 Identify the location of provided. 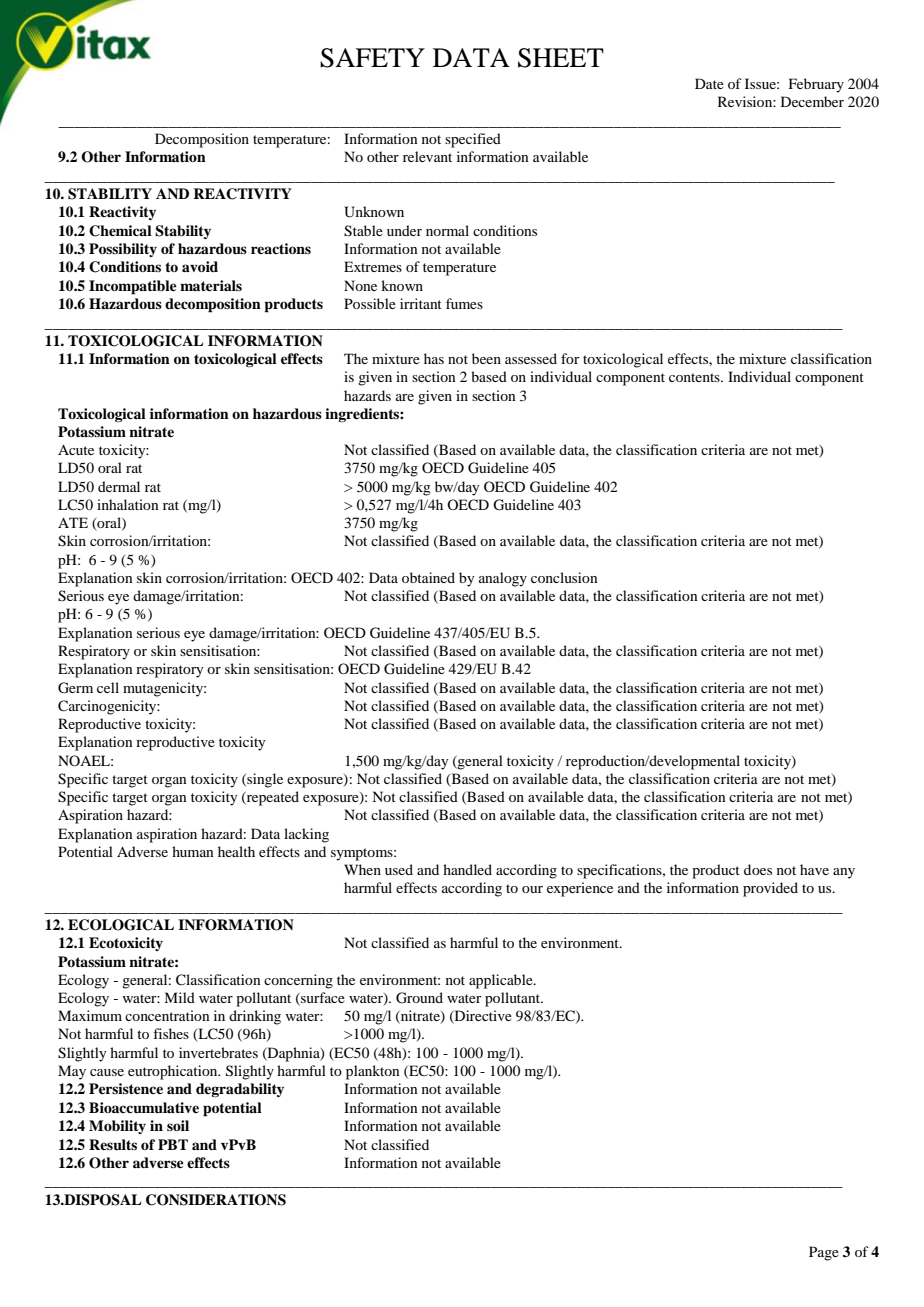
(770, 889).
